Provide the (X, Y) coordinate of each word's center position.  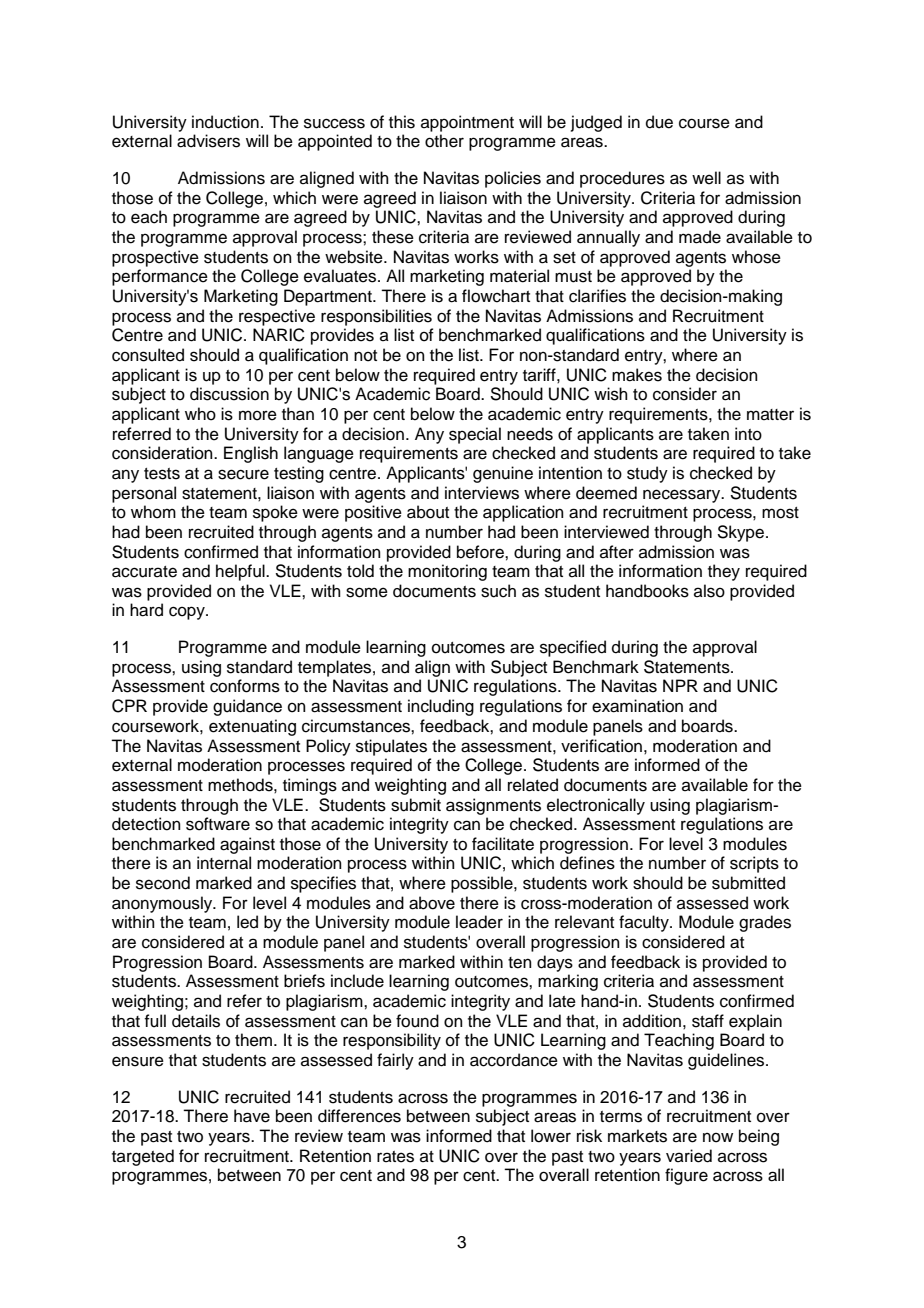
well (706, 178)
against (247, 845)
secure (243, 474)
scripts (754, 864)
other (444, 141)
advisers (208, 141)
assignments (493, 806)
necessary (683, 496)
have (252, 1116)
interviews (482, 493)
